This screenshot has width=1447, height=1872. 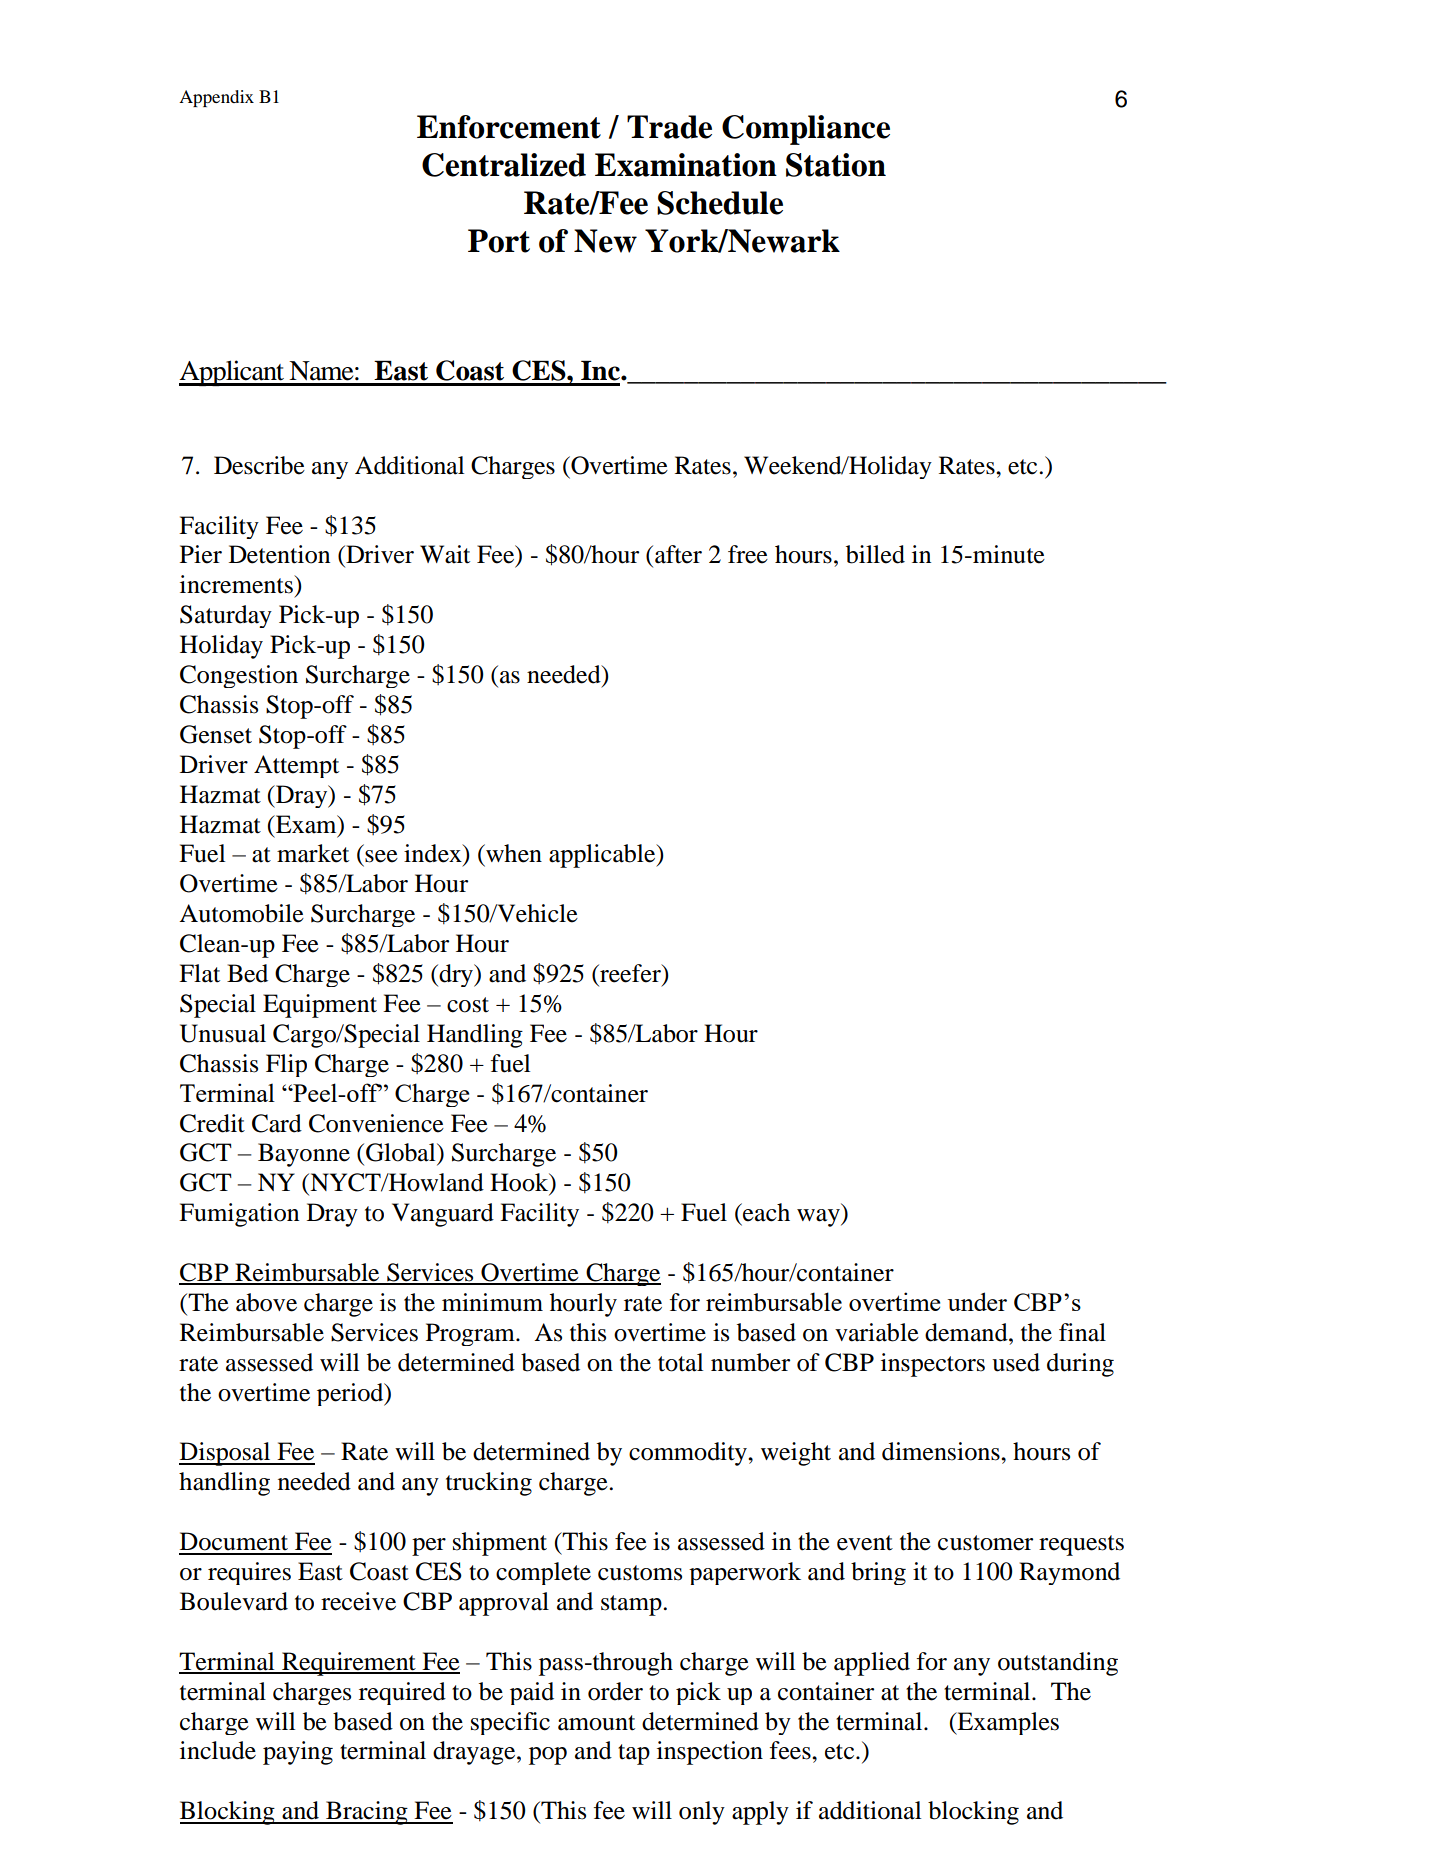 What do you see at coordinates (298, 1753) in the screenshot?
I see `paying` at bounding box center [298, 1753].
